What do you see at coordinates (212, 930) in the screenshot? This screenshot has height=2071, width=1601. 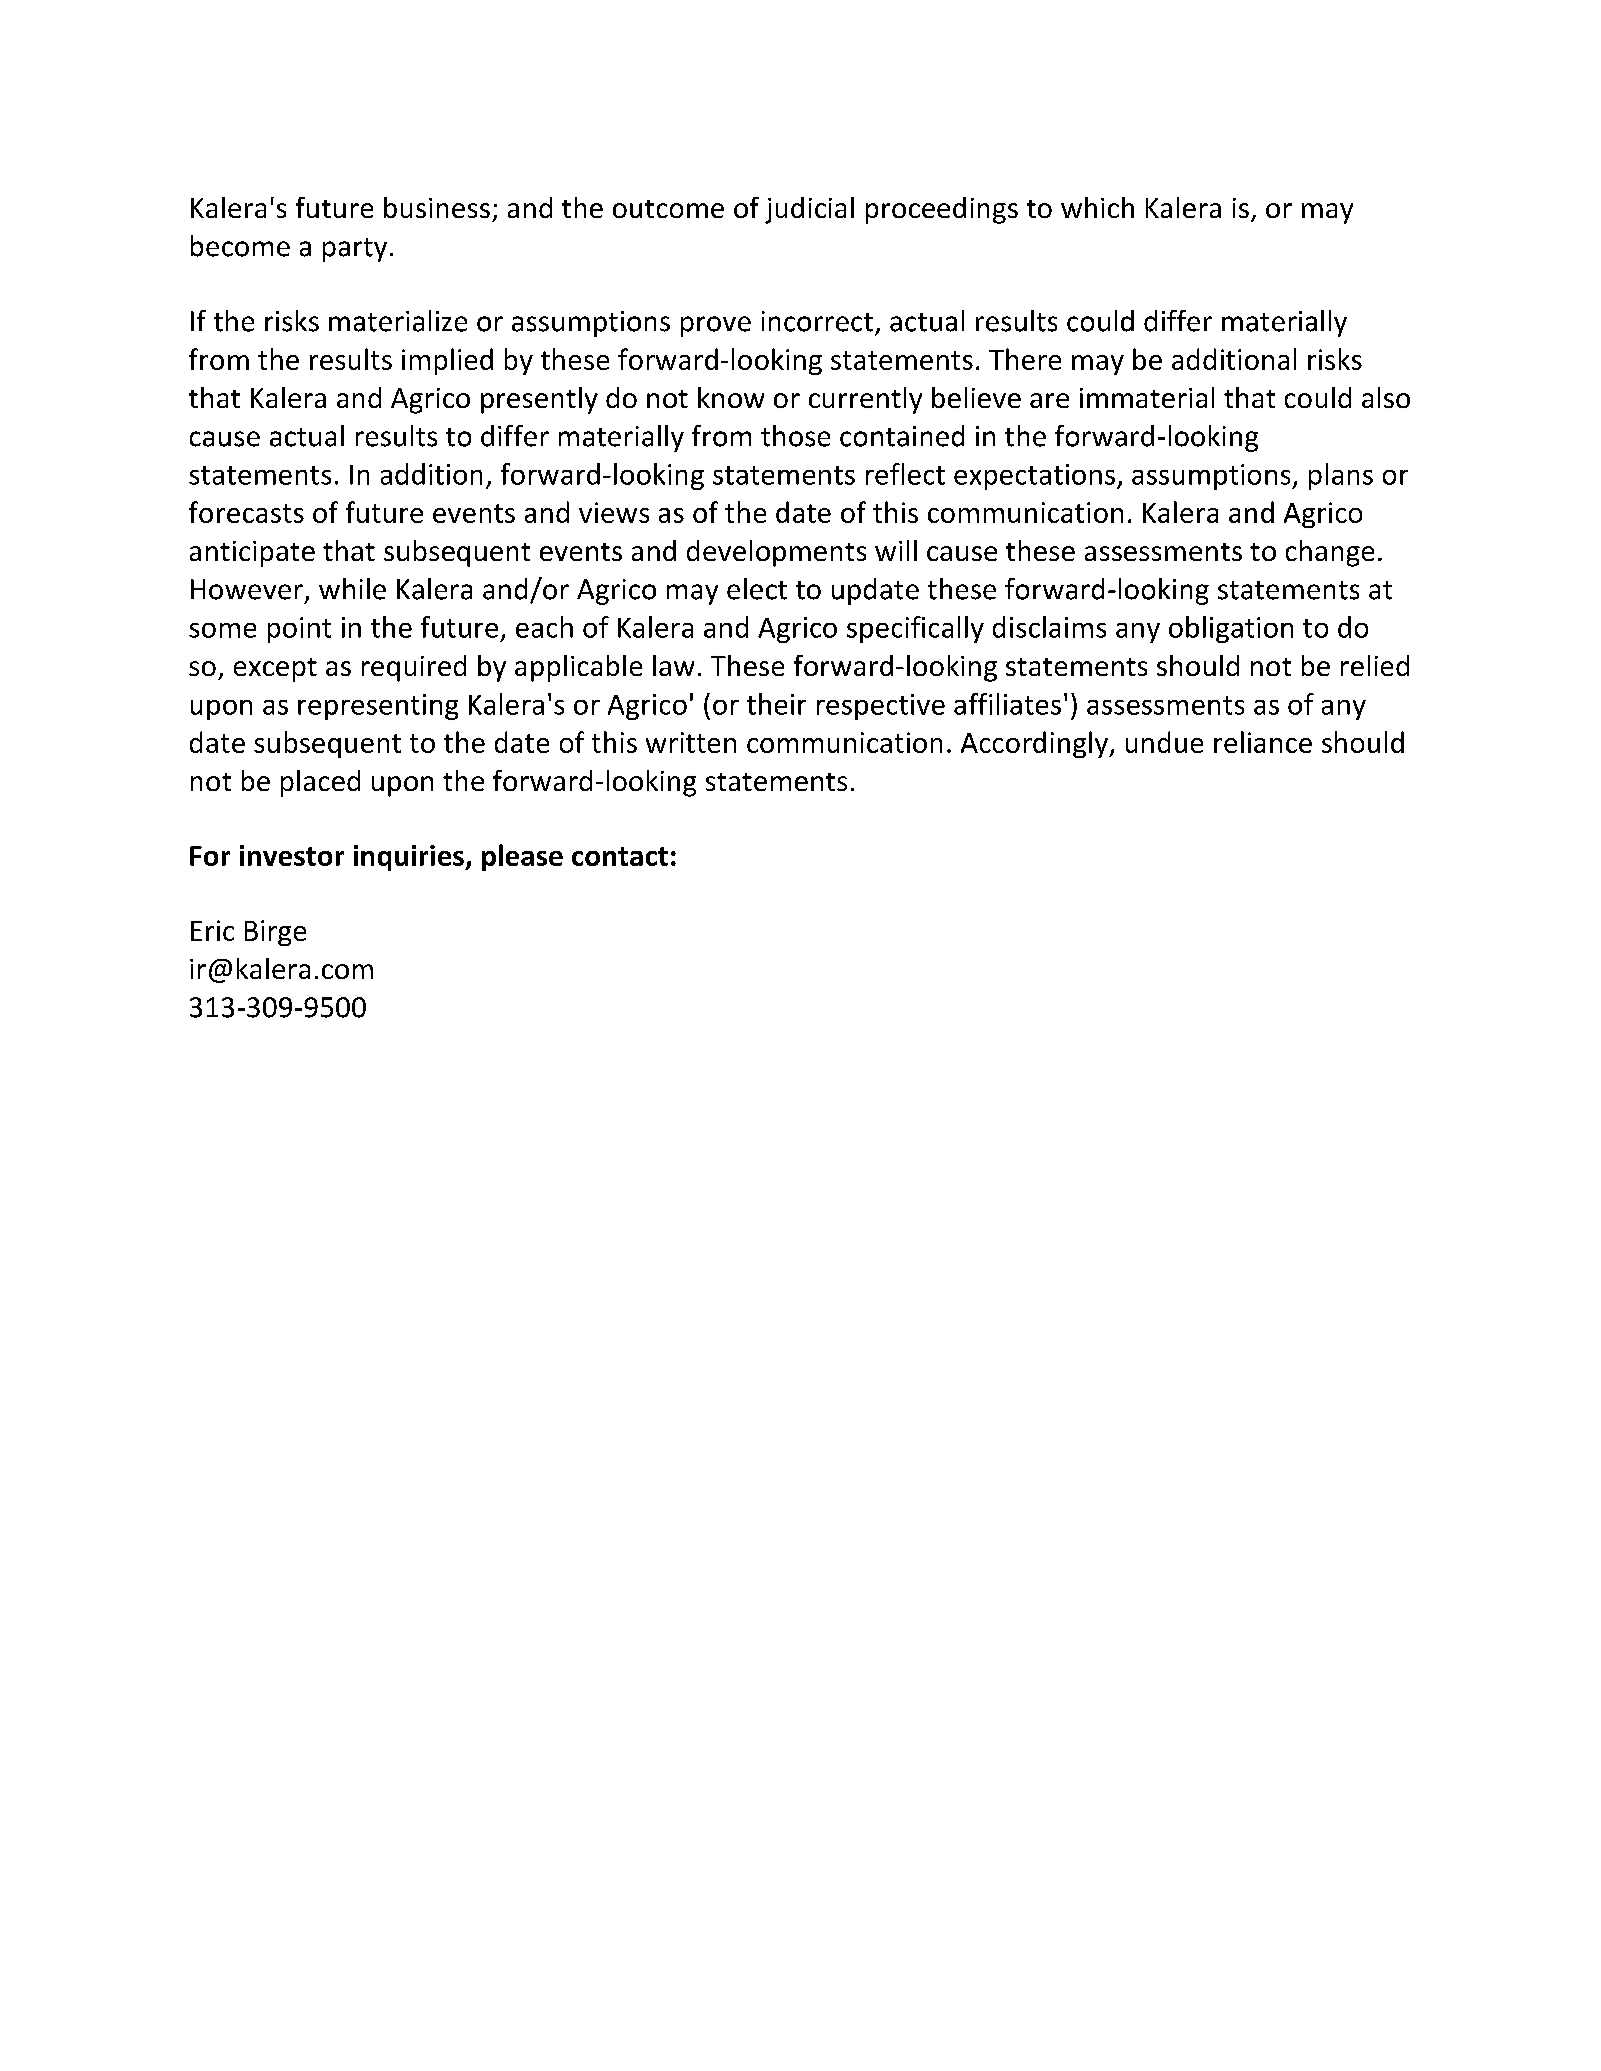 I see `Eric` at bounding box center [212, 930].
